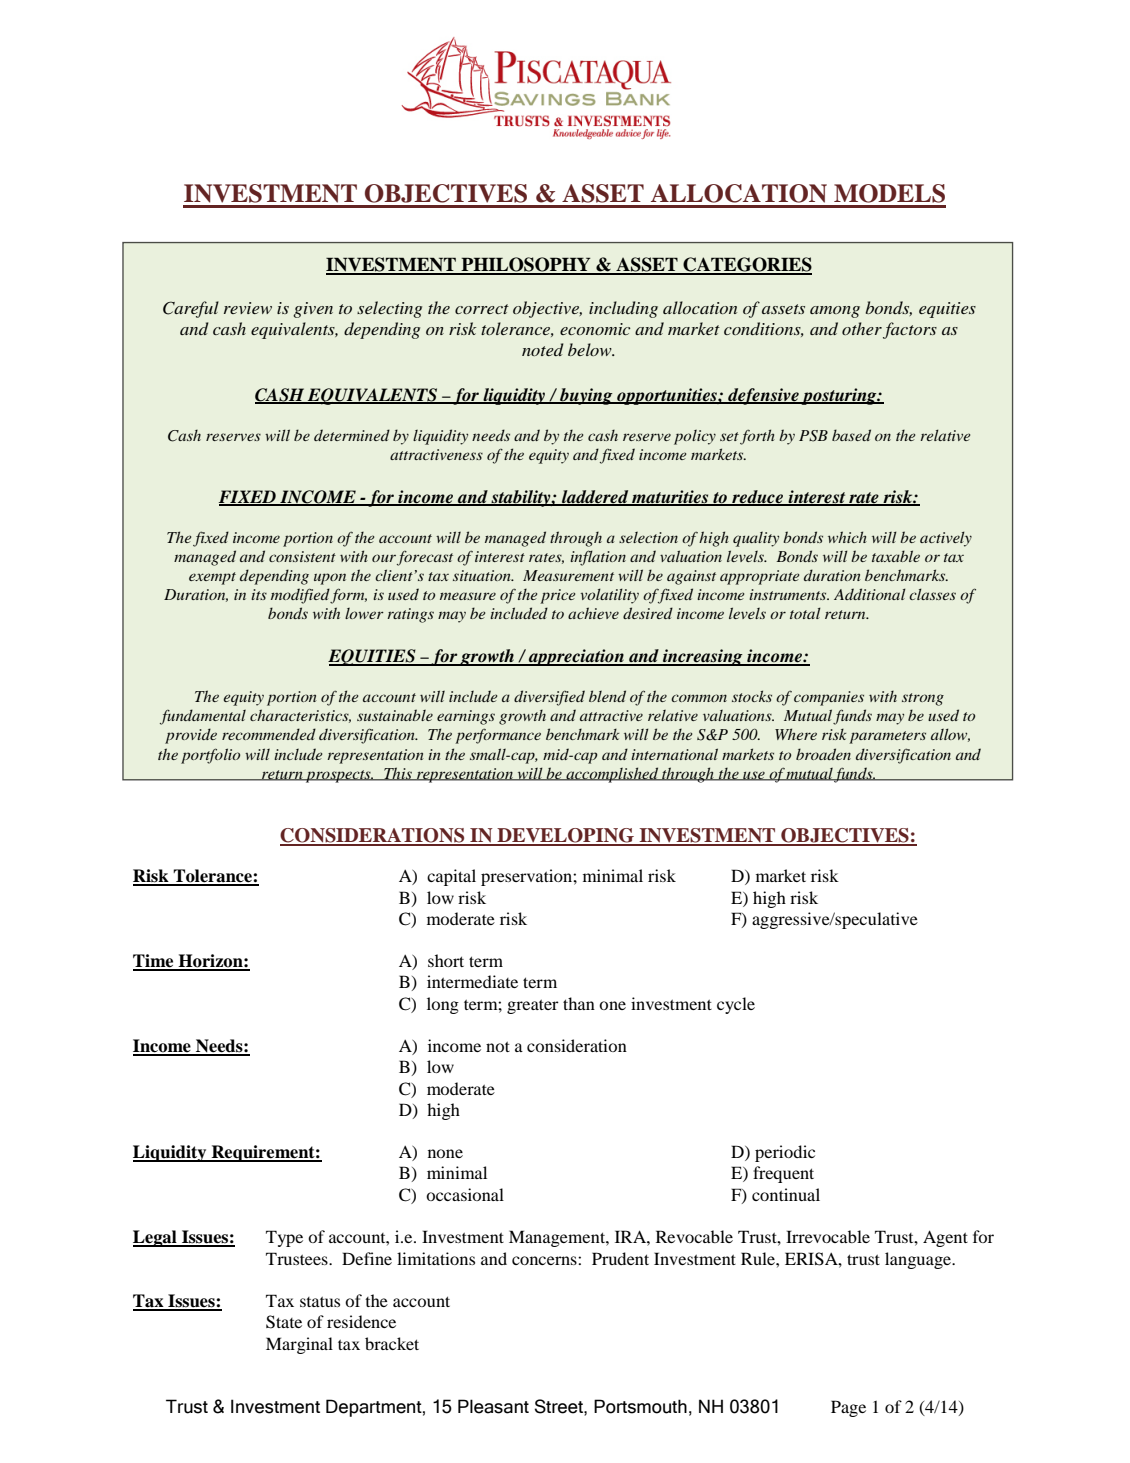  What do you see at coordinates (565, 836) in the screenshot?
I see `DEVELOPING` at bounding box center [565, 836].
